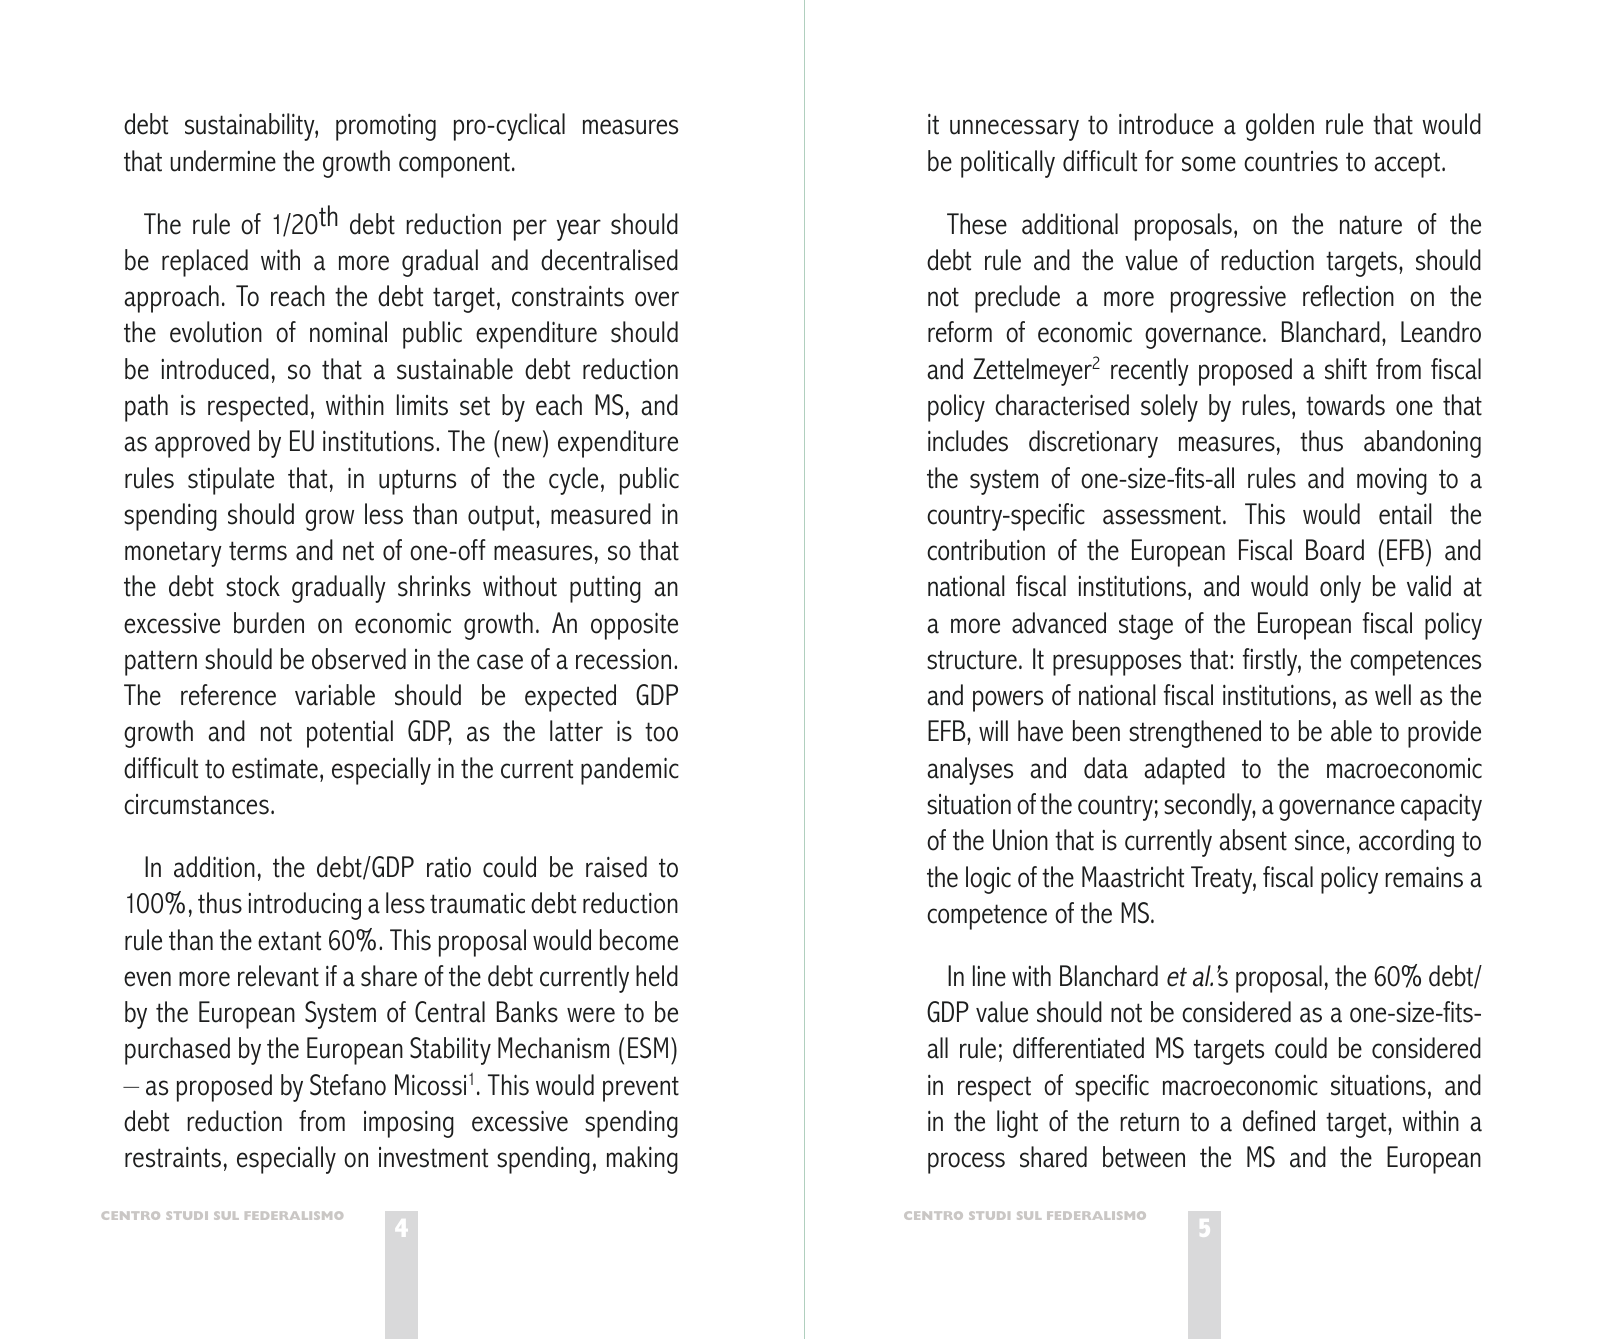  Describe the element at coordinates (223, 161) in the page. I see `undermine` at that location.
